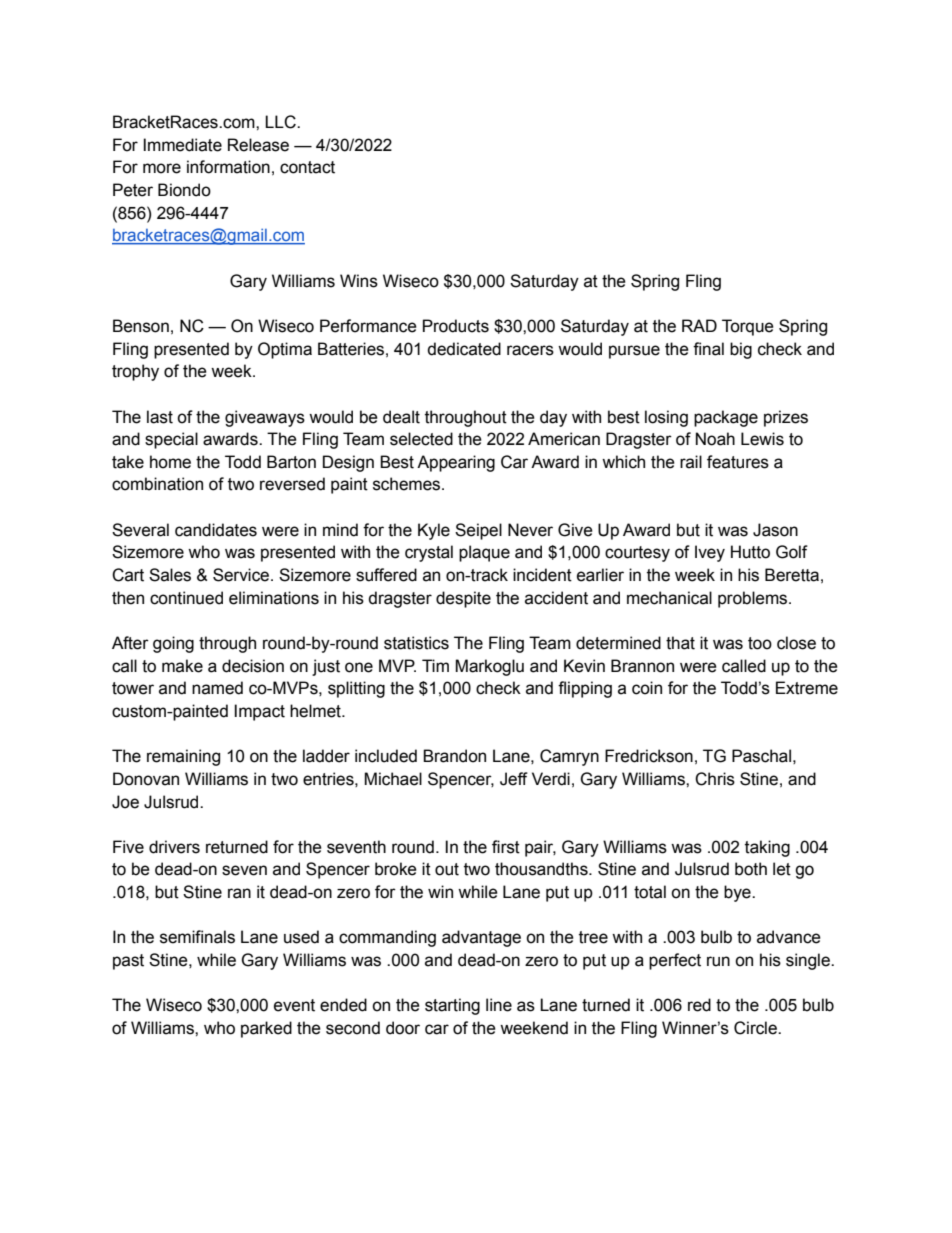 The width and height of the screenshot is (952, 1233). I want to click on starting, so click(452, 1006).
